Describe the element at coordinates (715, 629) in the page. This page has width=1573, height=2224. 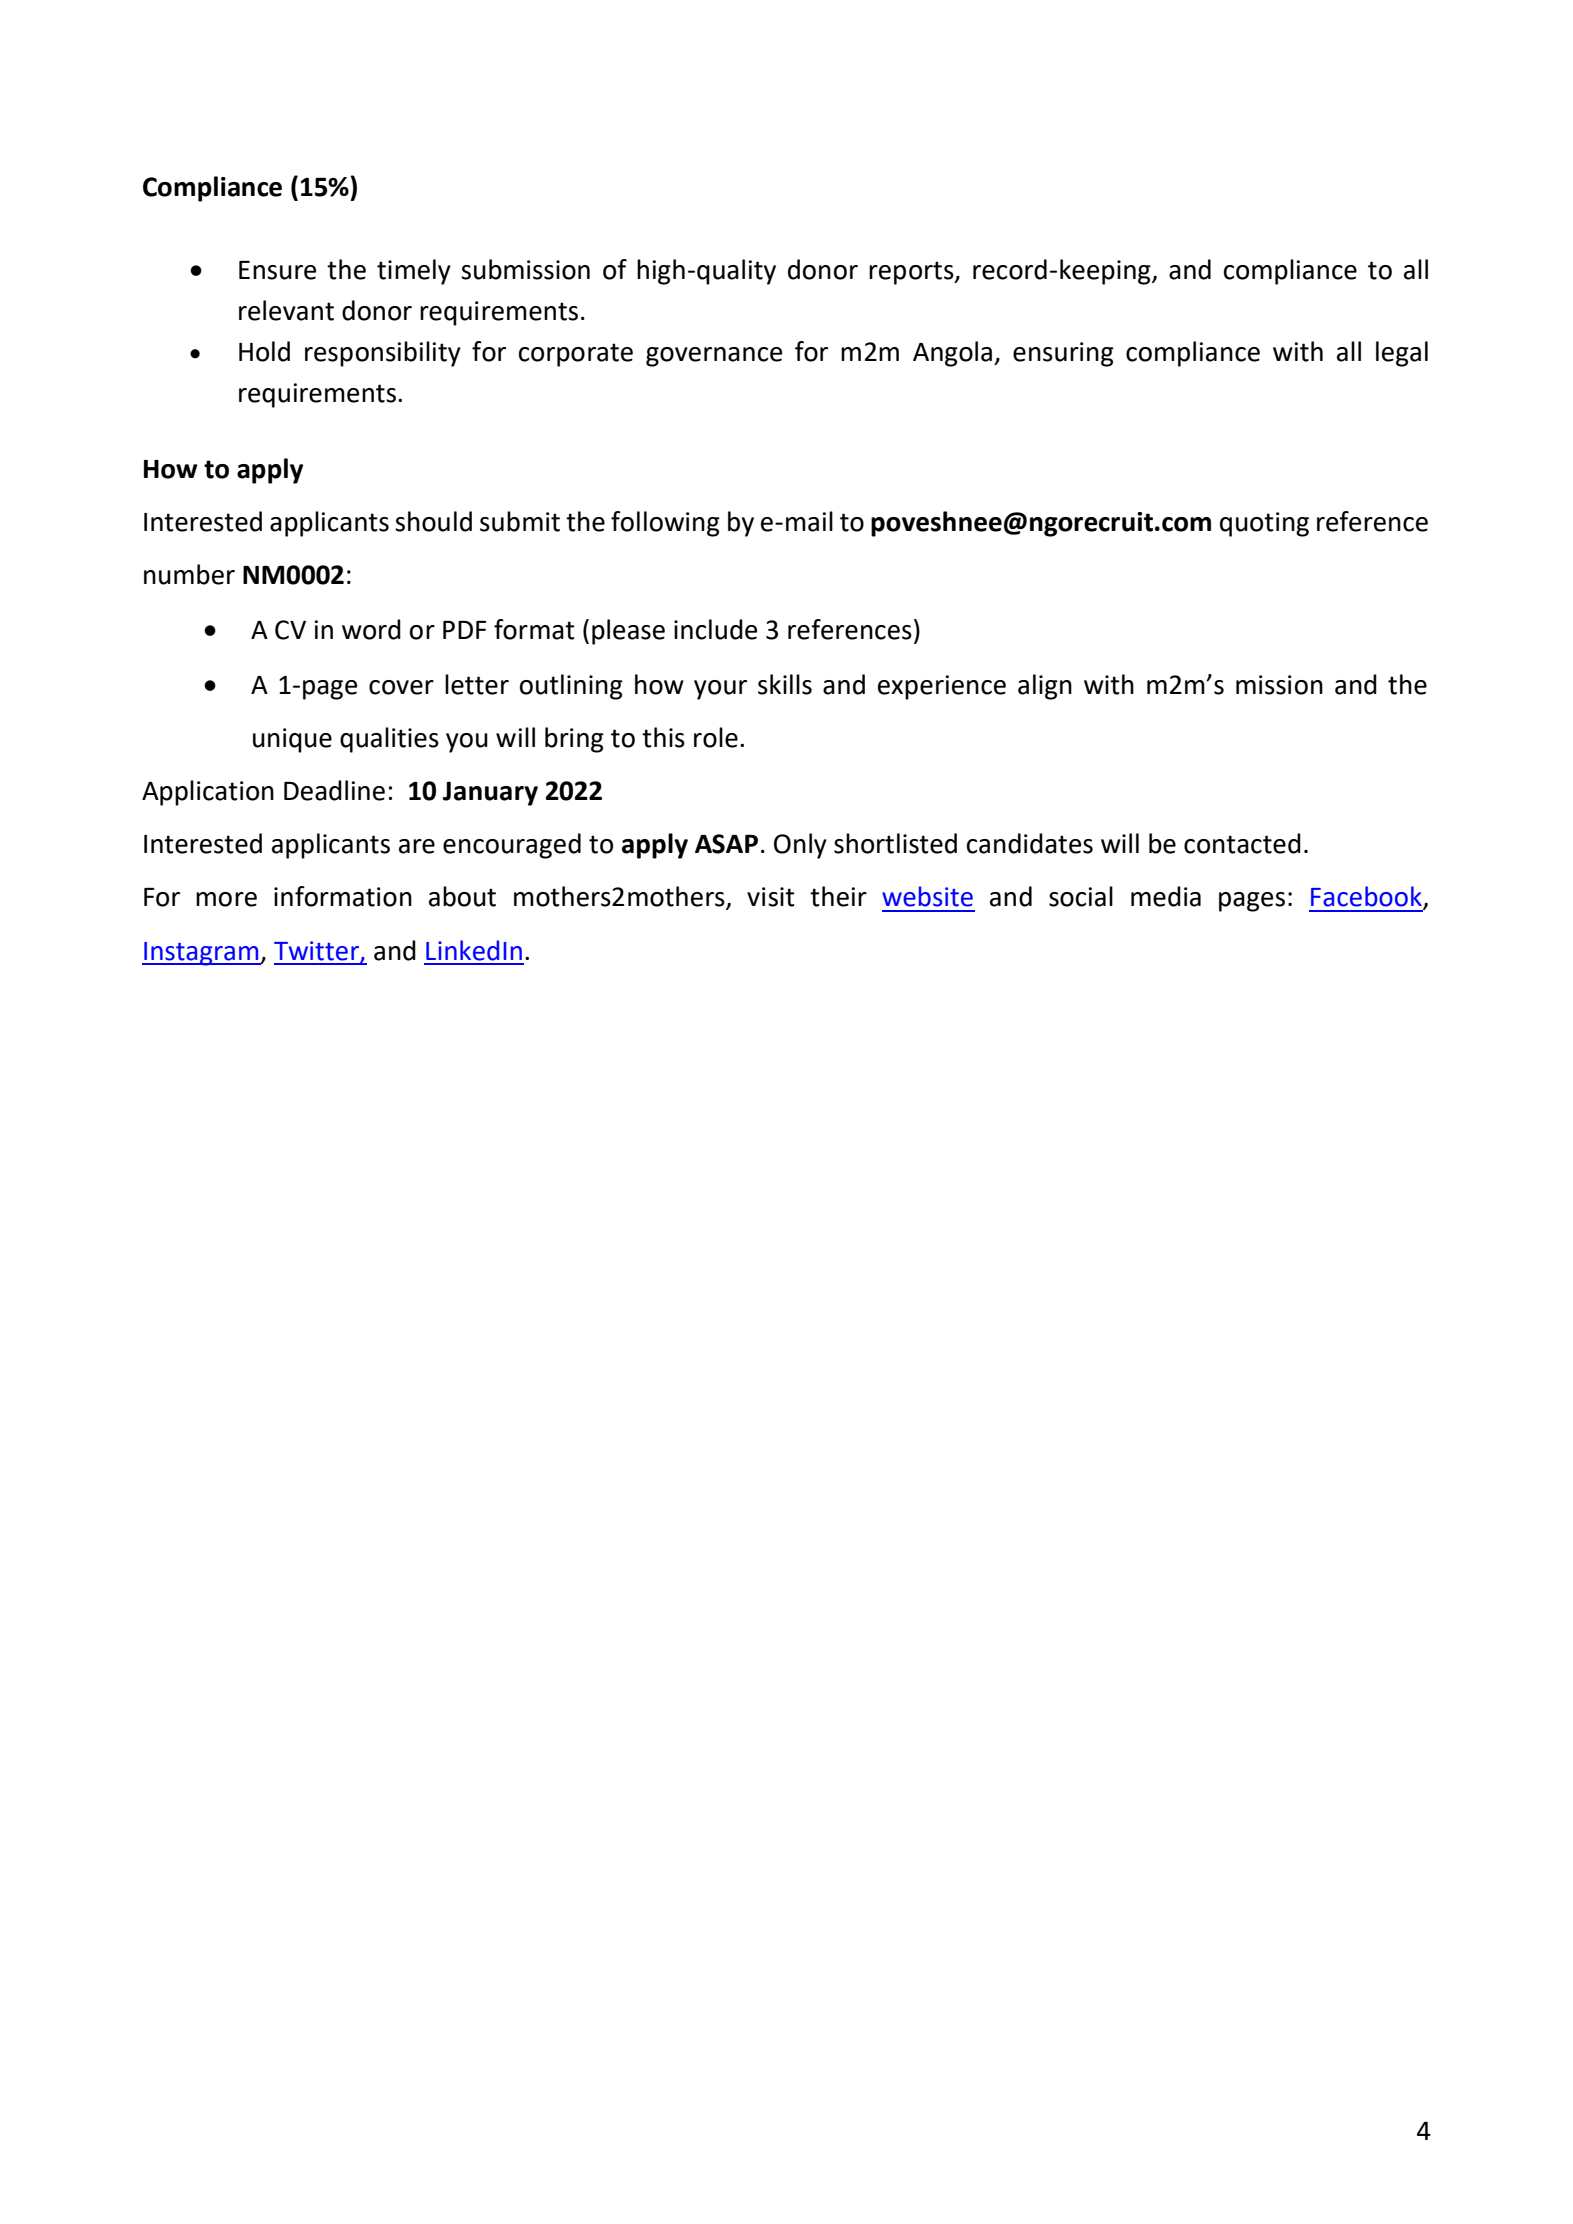
I see `include` at that location.
